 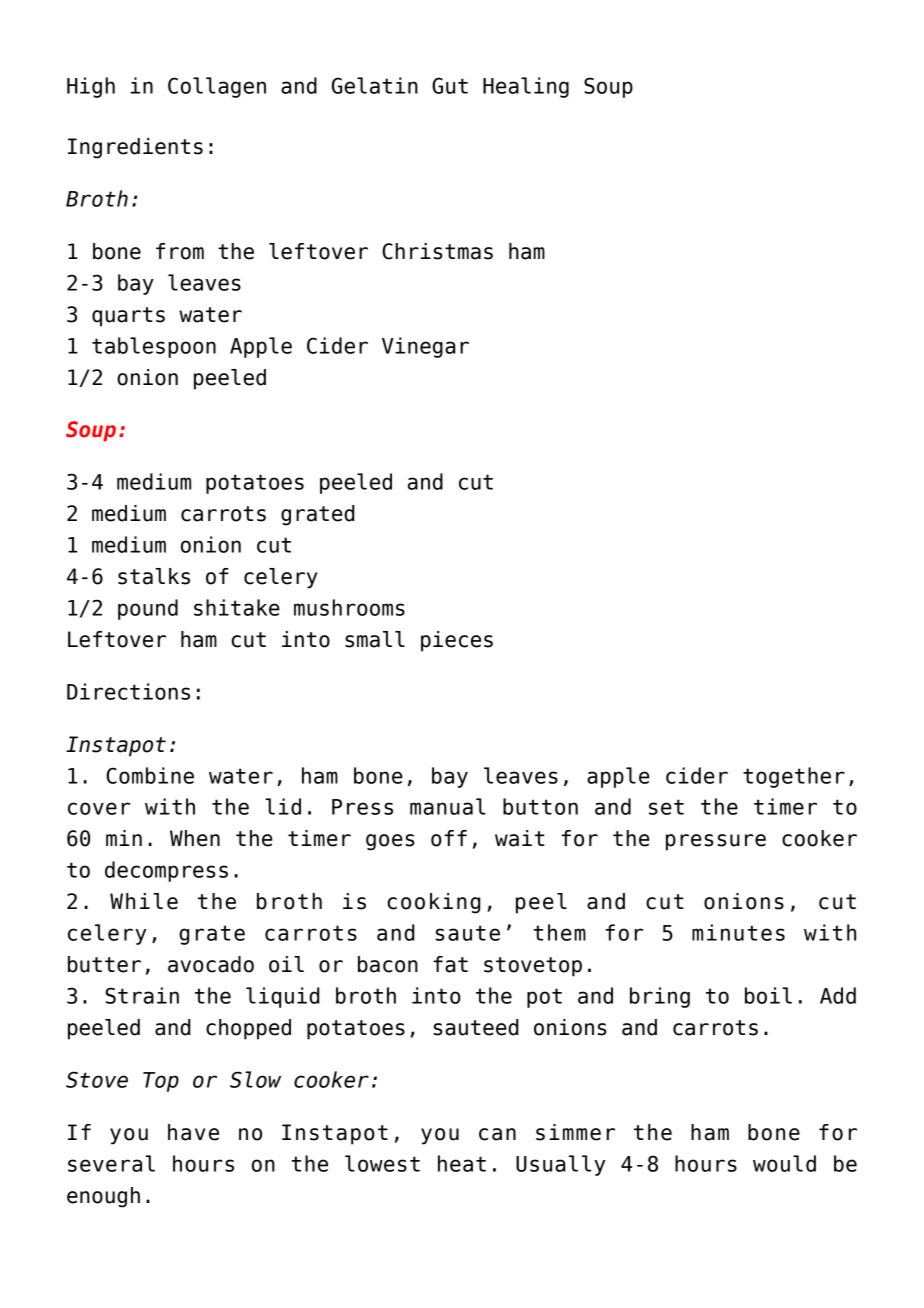 What do you see at coordinates (450, 85) in the screenshot?
I see `Gut` at bounding box center [450, 85].
